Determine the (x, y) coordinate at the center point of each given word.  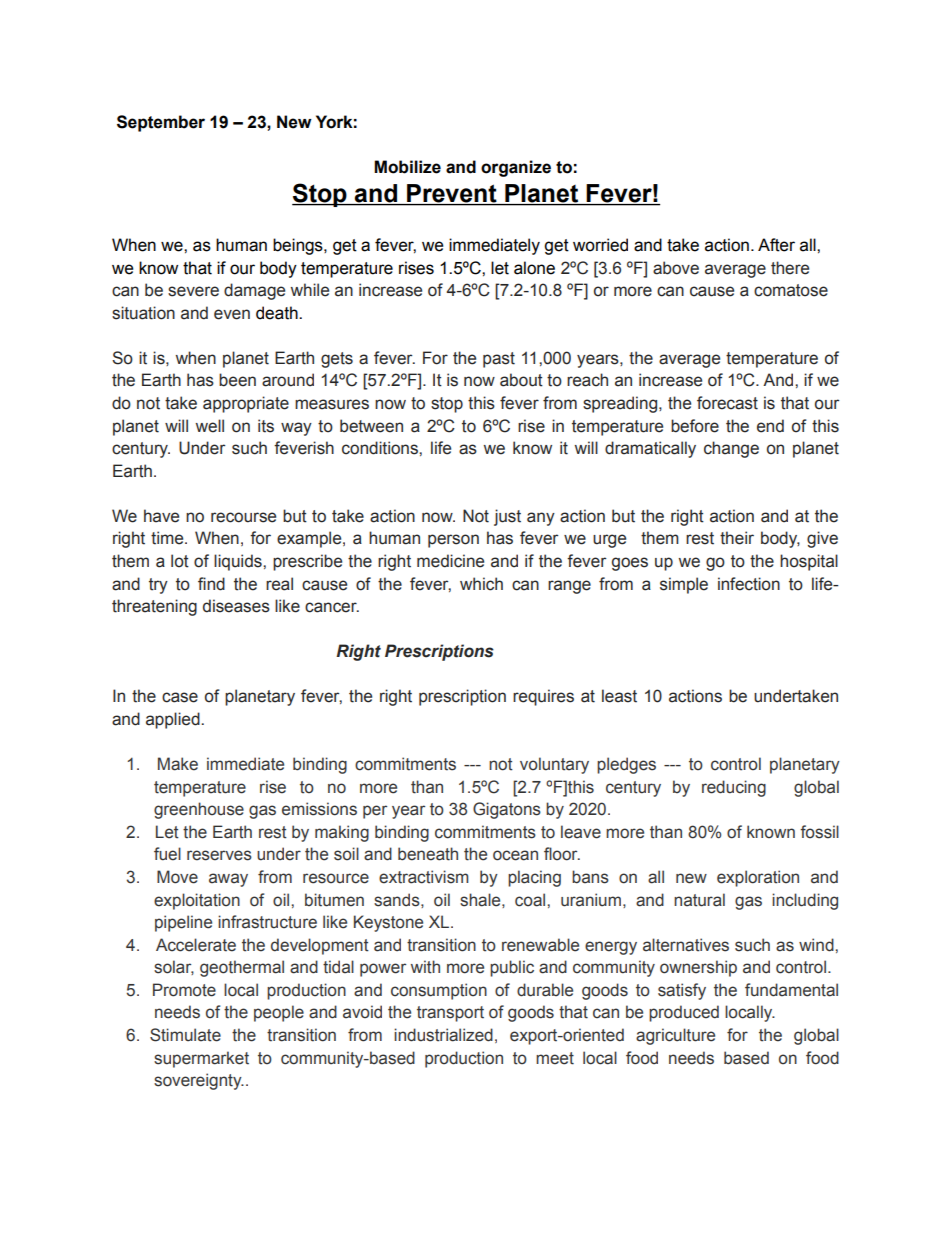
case (180, 697)
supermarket (201, 1059)
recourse (243, 517)
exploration (758, 878)
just (507, 517)
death (278, 313)
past (499, 360)
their (737, 538)
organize (516, 168)
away (228, 880)
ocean (515, 855)
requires (543, 697)
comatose (791, 290)
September (161, 123)
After (776, 245)
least (619, 696)
